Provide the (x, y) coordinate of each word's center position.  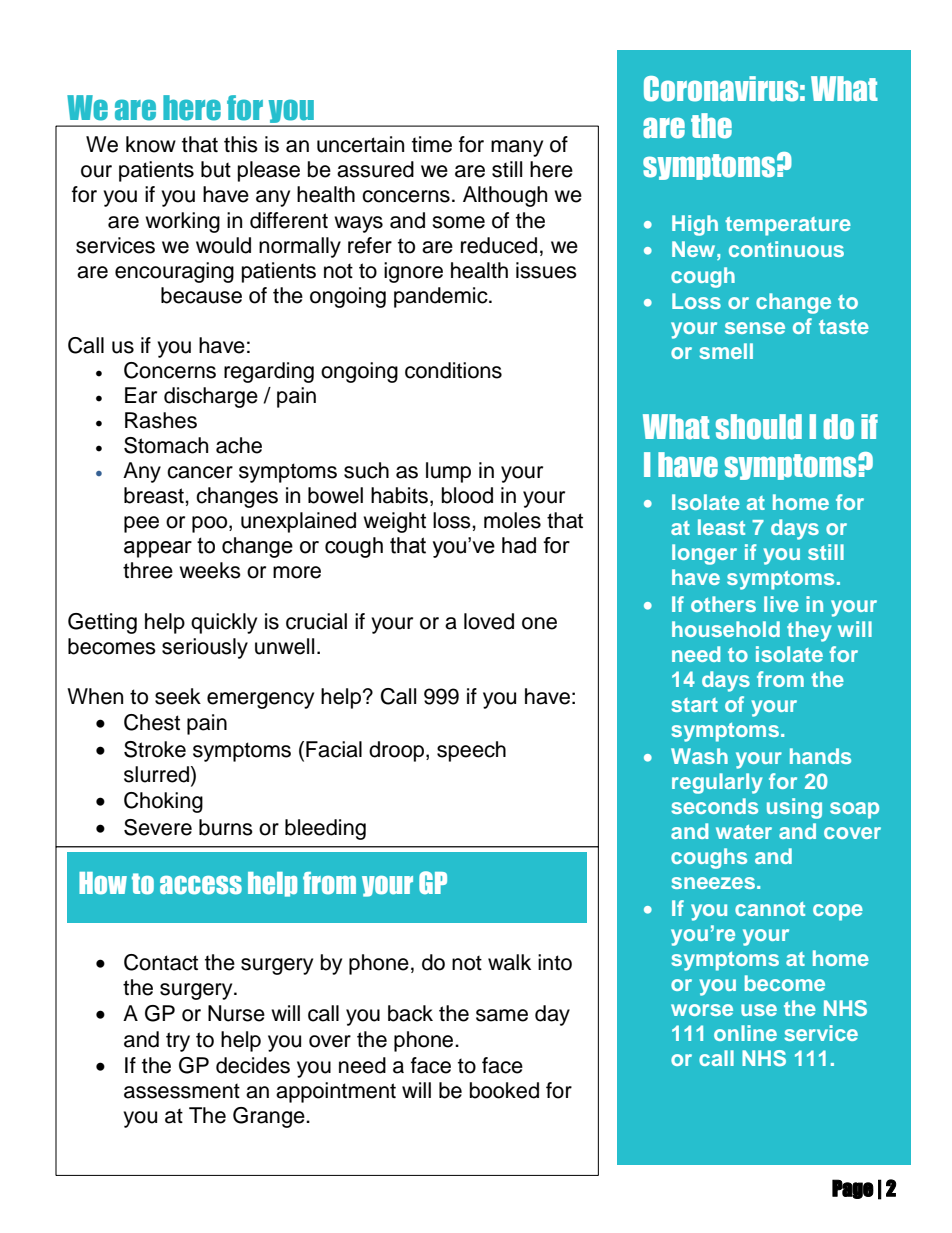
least (721, 527)
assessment (182, 1091)
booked (504, 1090)
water (744, 832)
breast (155, 495)
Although (505, 196)
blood (467, 495)
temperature (788, 226)
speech (471, 751)
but (216, 169)
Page (853, 1189)
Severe (158, 827)
